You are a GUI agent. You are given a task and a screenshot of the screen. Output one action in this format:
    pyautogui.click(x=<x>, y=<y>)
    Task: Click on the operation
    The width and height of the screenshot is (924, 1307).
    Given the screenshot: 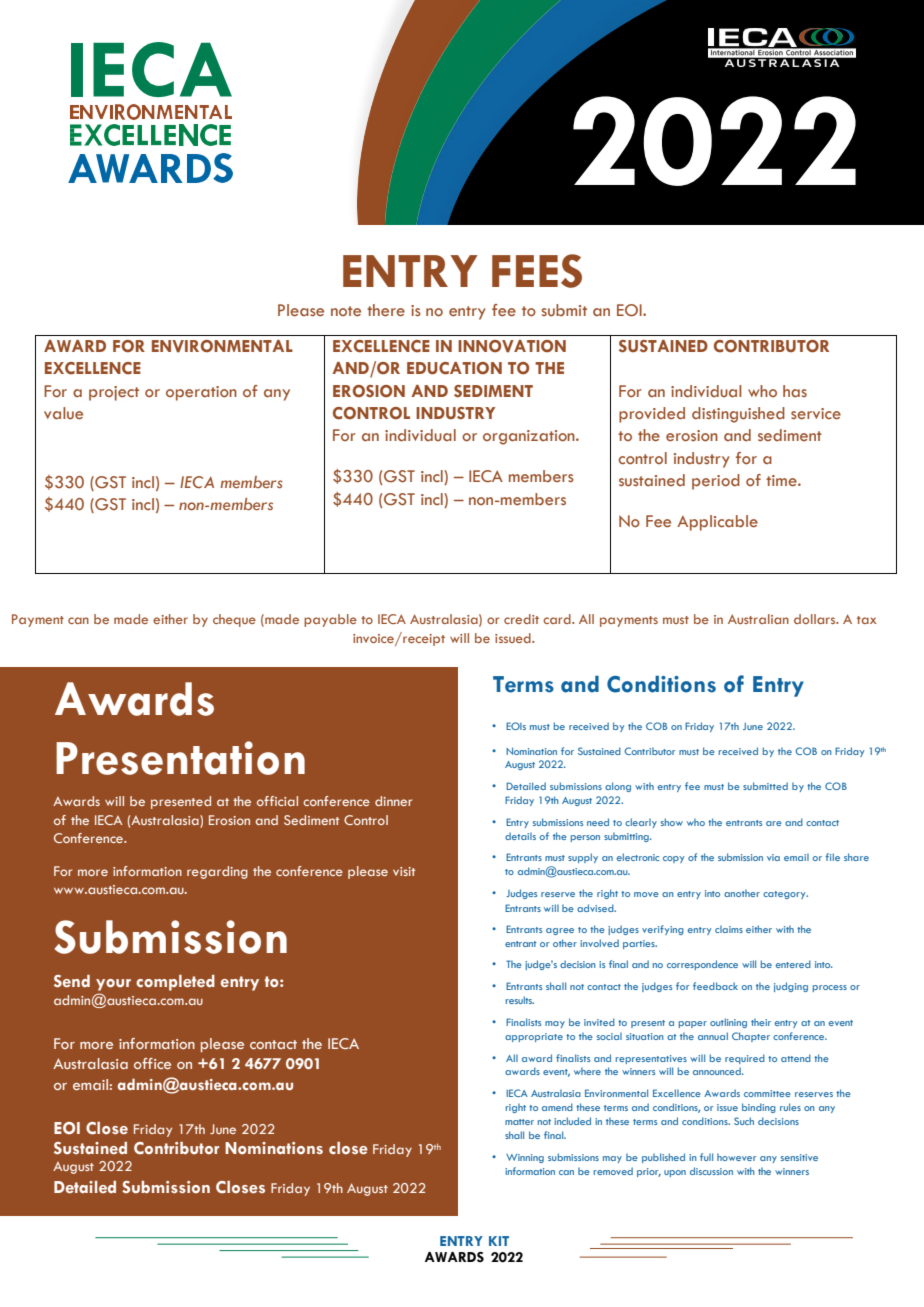 What is the action you would take?
    pyautogui.click(x=201, y=393)
